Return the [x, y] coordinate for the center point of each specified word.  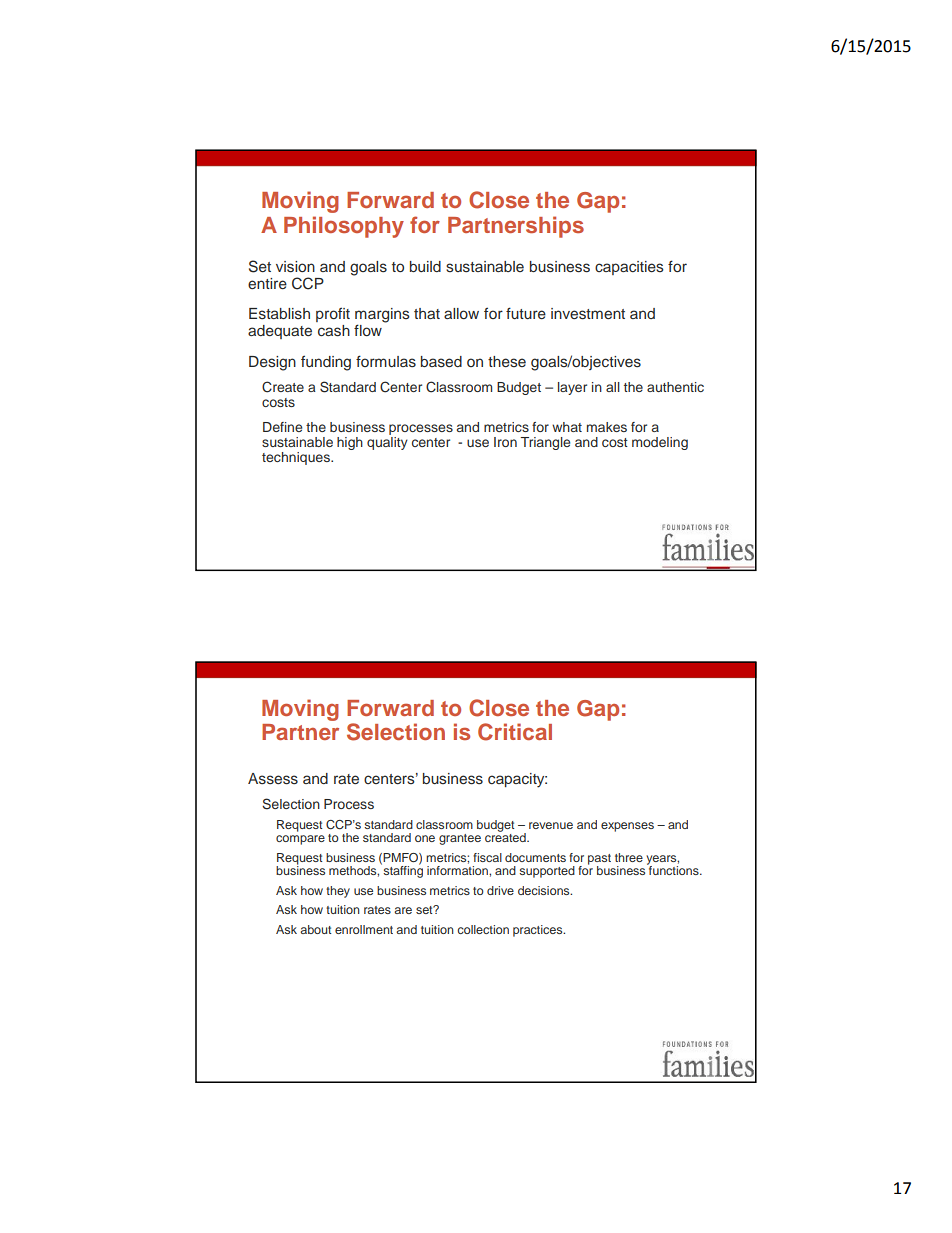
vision [295, 267]
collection [483, 929]
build [425, 266]
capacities [629, 268]
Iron [505, 442]
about [316, 929]
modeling [660, 443]
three [629, 857]
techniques [297, 458]
